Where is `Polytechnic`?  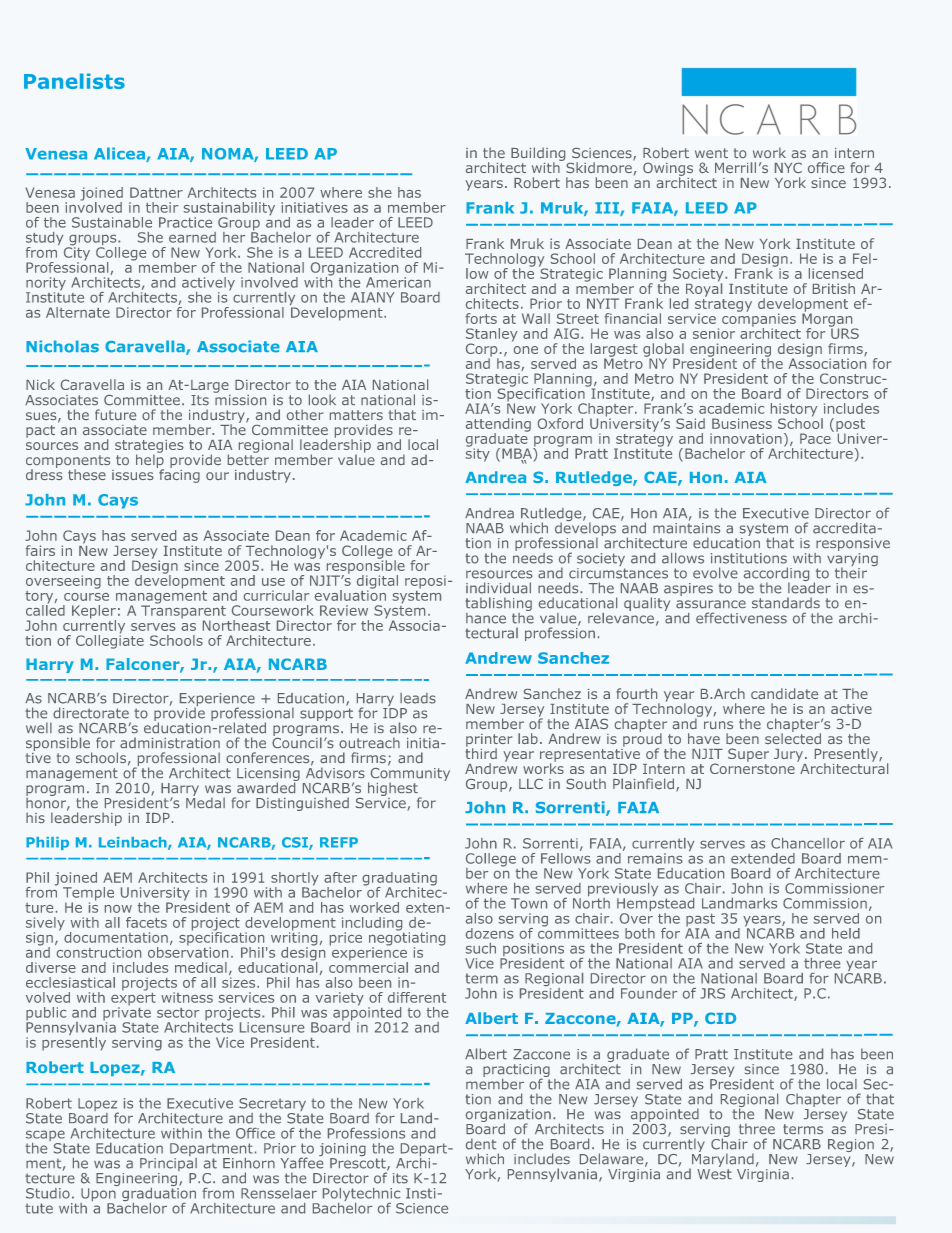 Polytechnic is located at coordinates (363, 1196).
